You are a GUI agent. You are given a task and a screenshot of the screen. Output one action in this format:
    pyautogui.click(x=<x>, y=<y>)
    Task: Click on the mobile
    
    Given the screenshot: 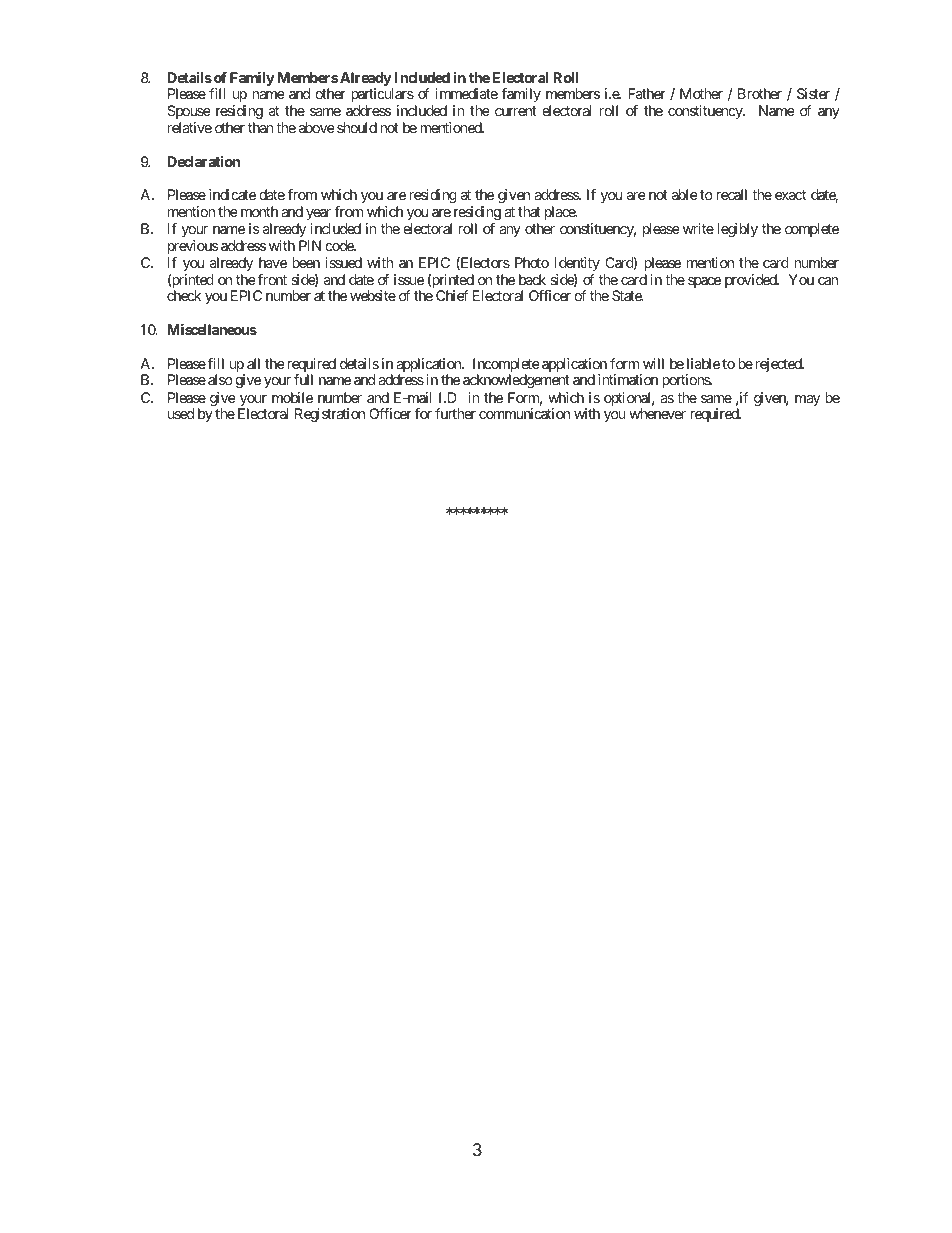 What is the action you would take?
    pyautogui.click(x=292, y=397)
